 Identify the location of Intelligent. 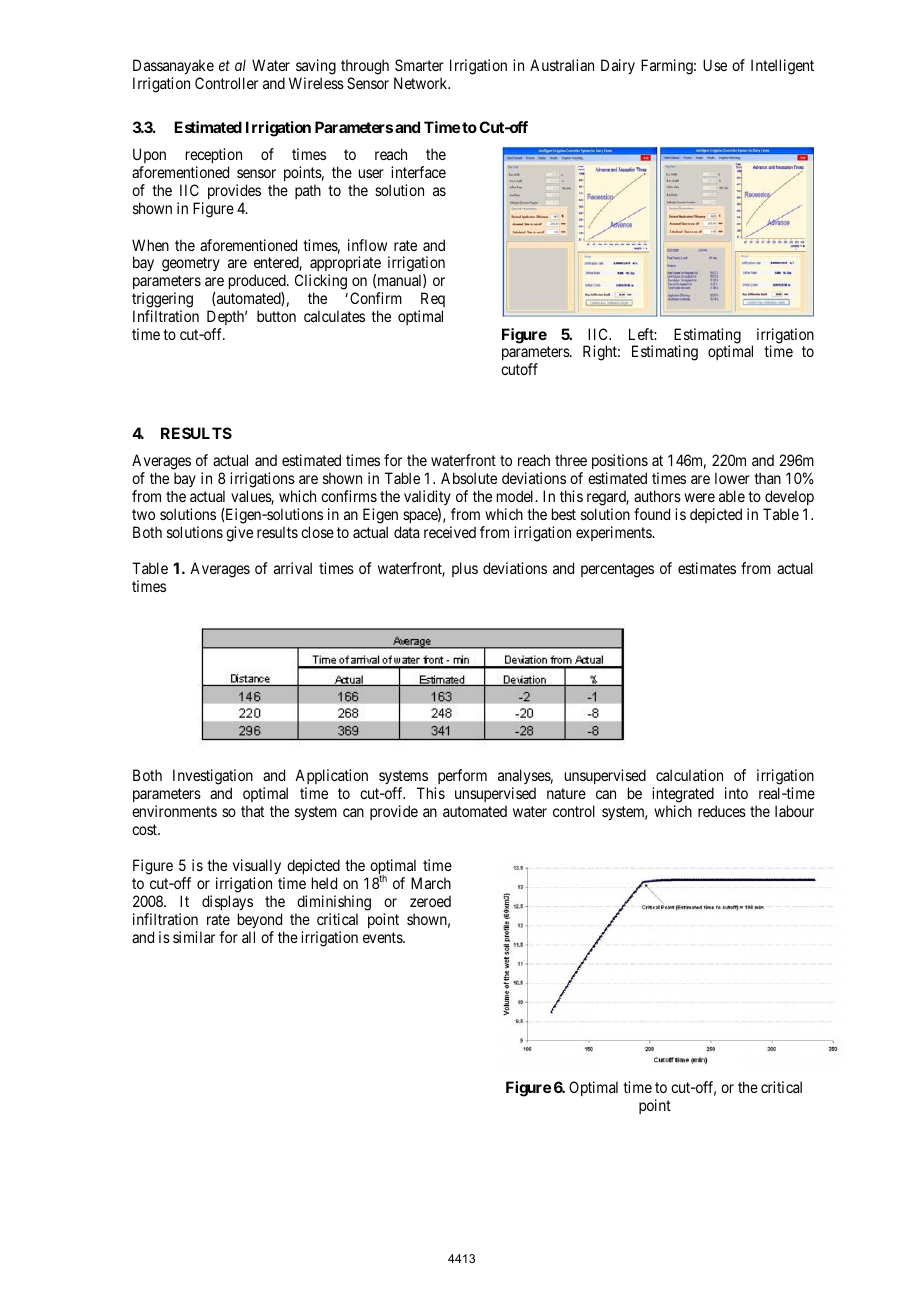
(782, 67).
